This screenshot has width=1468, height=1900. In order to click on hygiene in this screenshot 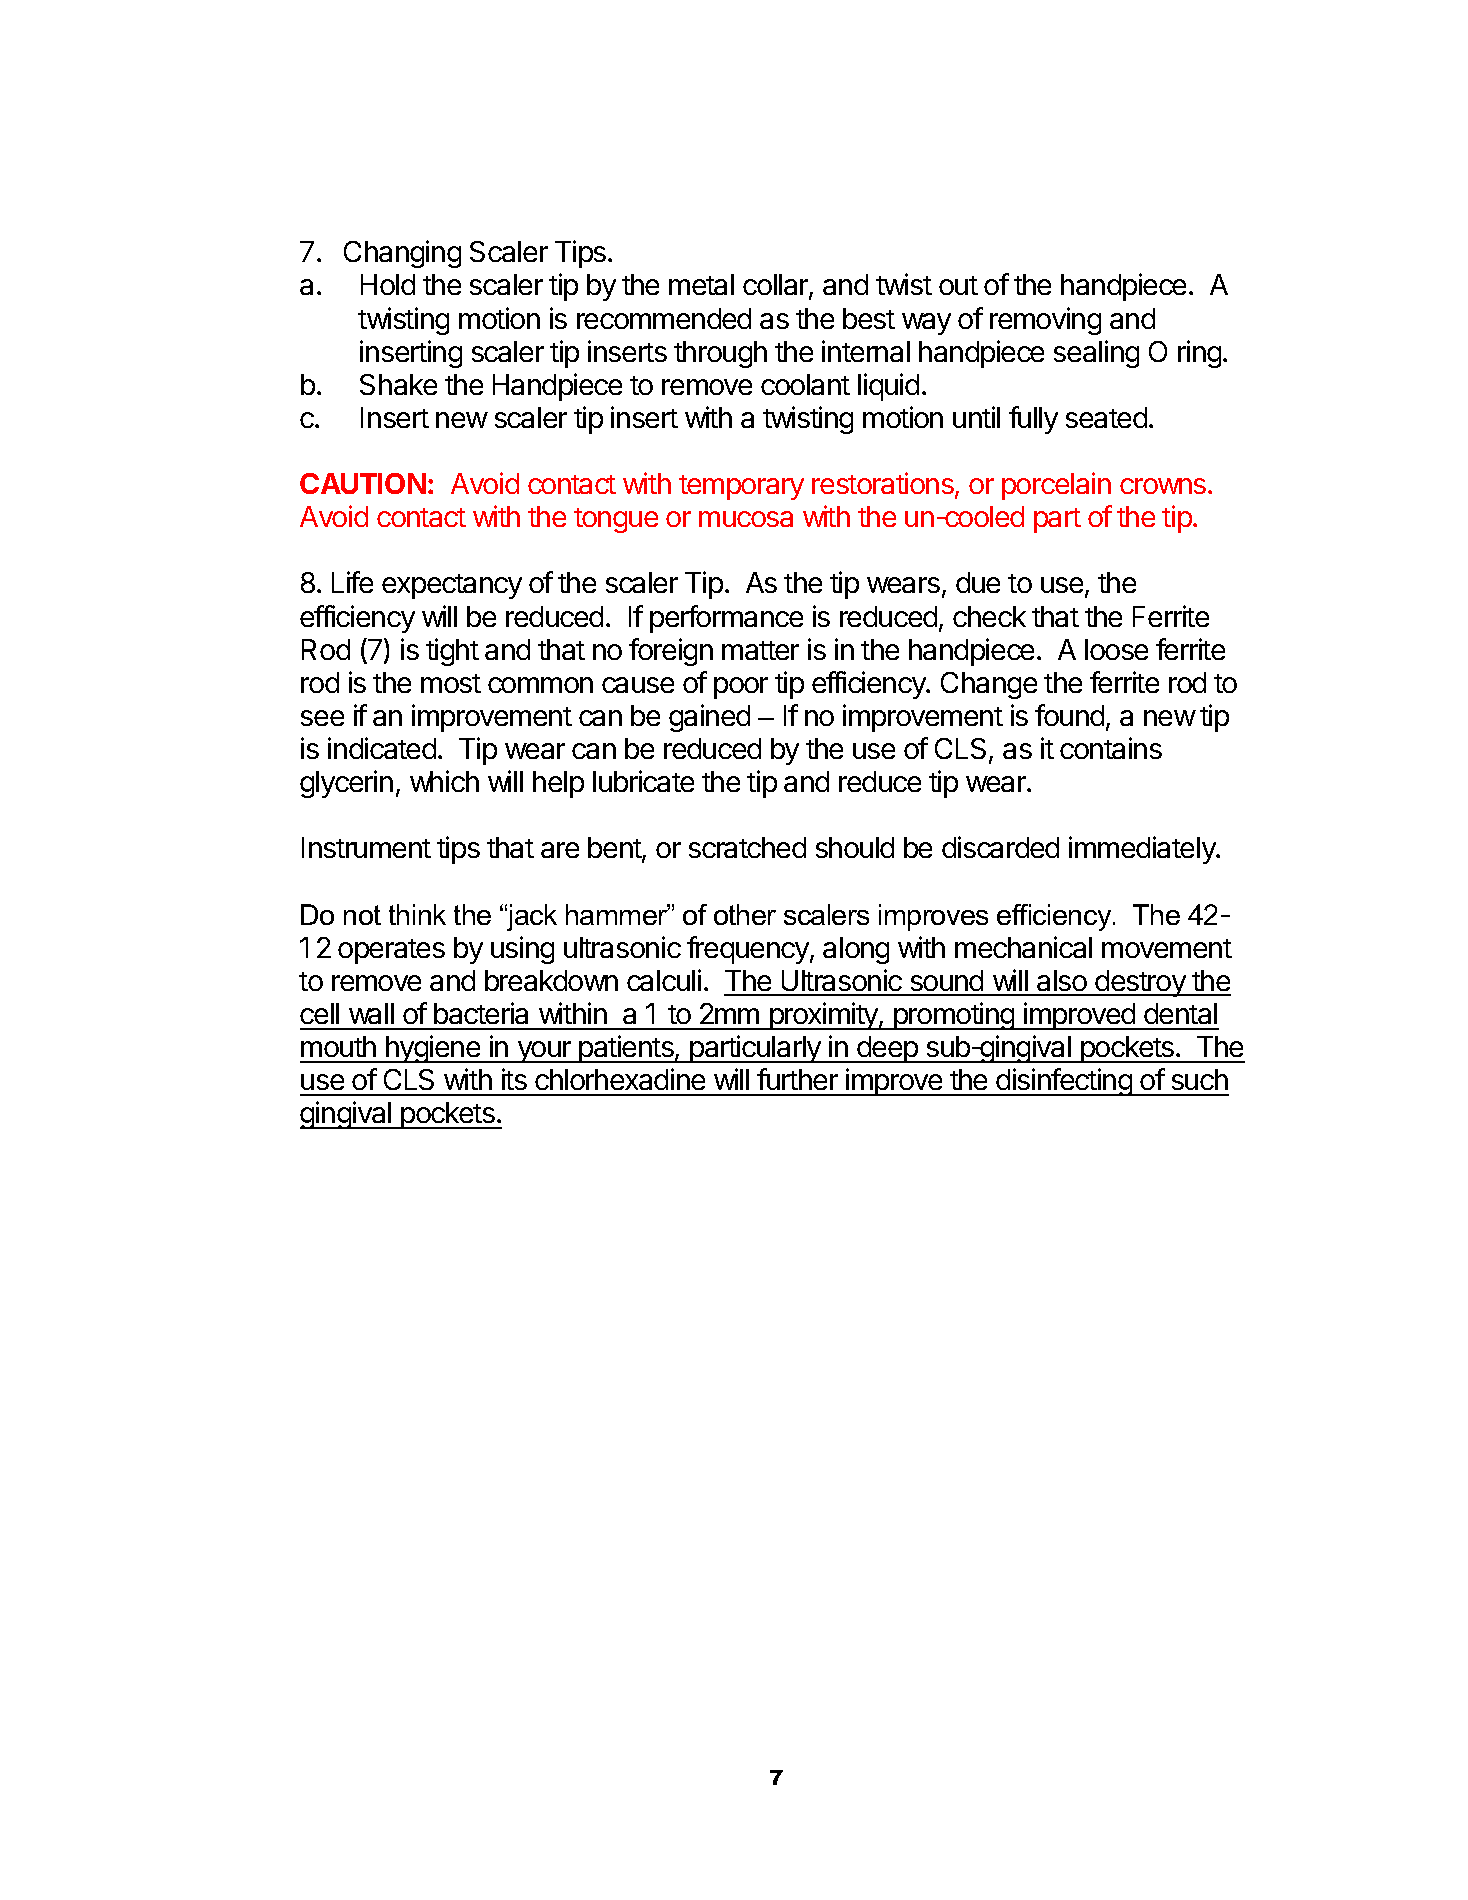, I will do `click(433, 1049)`.
